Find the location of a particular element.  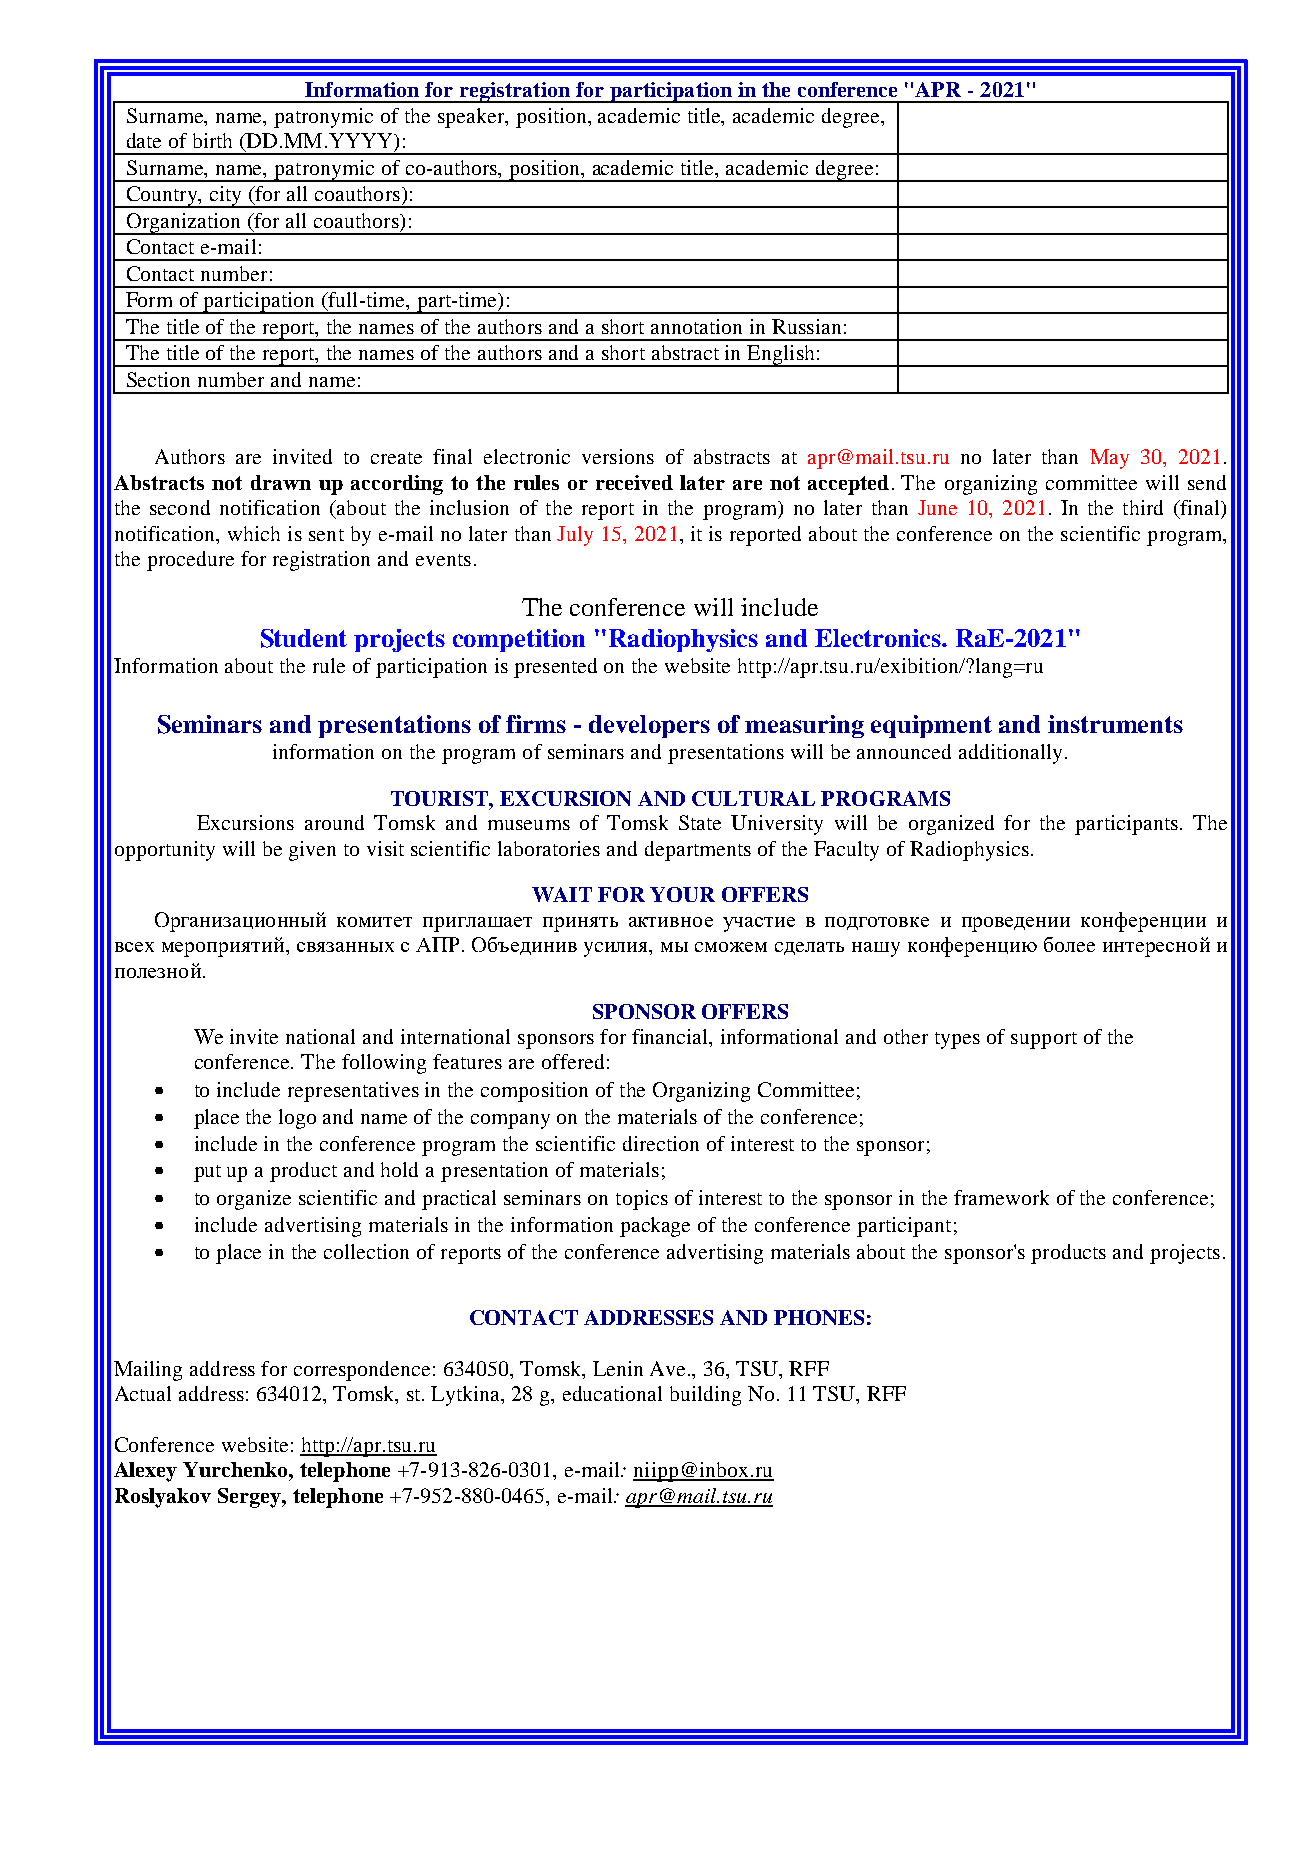

which is located at coordinates (254, 533).
